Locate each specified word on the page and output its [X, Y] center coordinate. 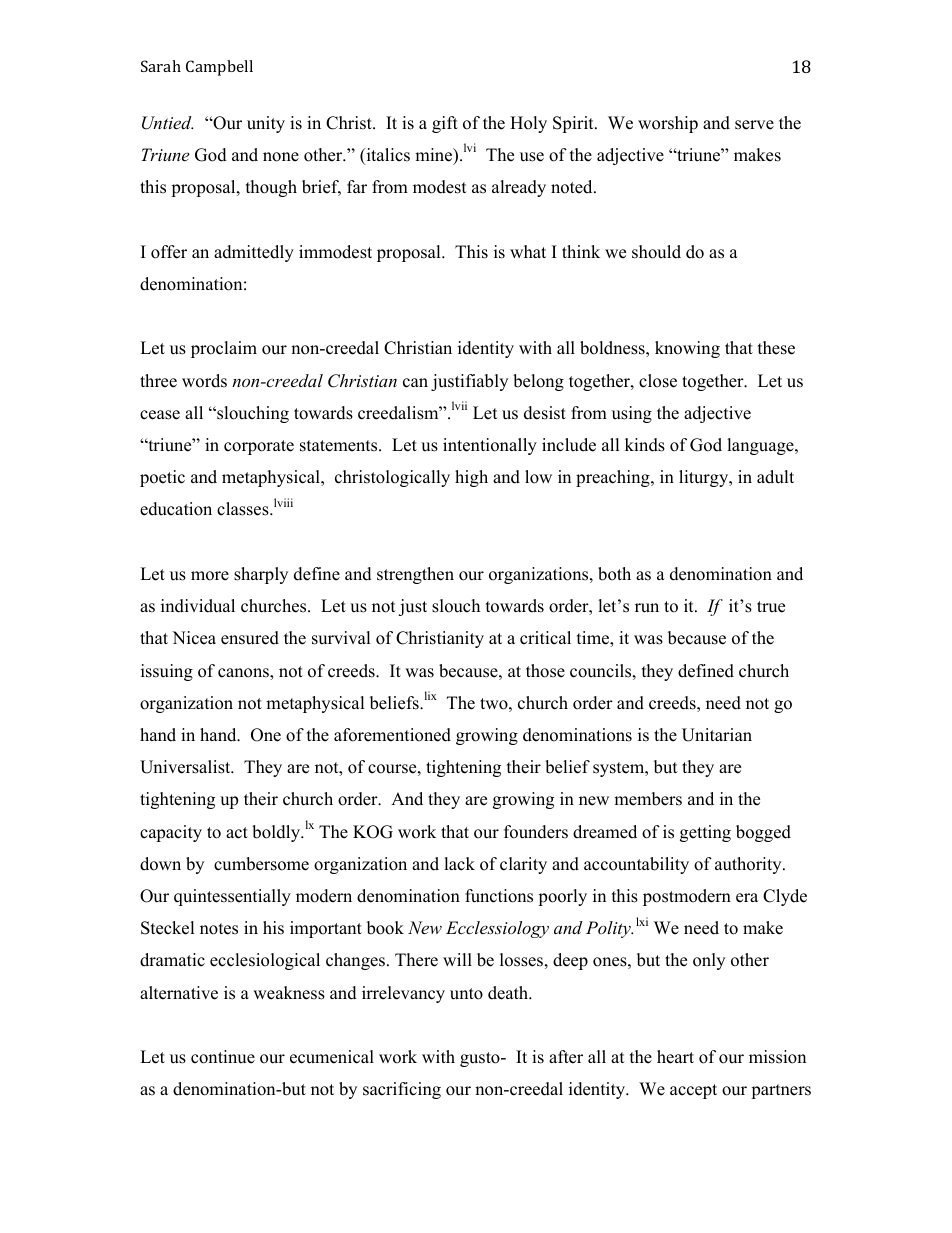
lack [459, 864]
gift [445, 124]
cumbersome [261, 864]
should [656, 252]
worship [668, 124]
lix [431, 695]
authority [749, 865]
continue [223, 1057]
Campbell [219, 68]
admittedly [254, 253]
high [471, 478]
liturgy [705, 478]
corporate [259, 447]
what [528, 251]
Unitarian [717, 735]
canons [244, 674]
